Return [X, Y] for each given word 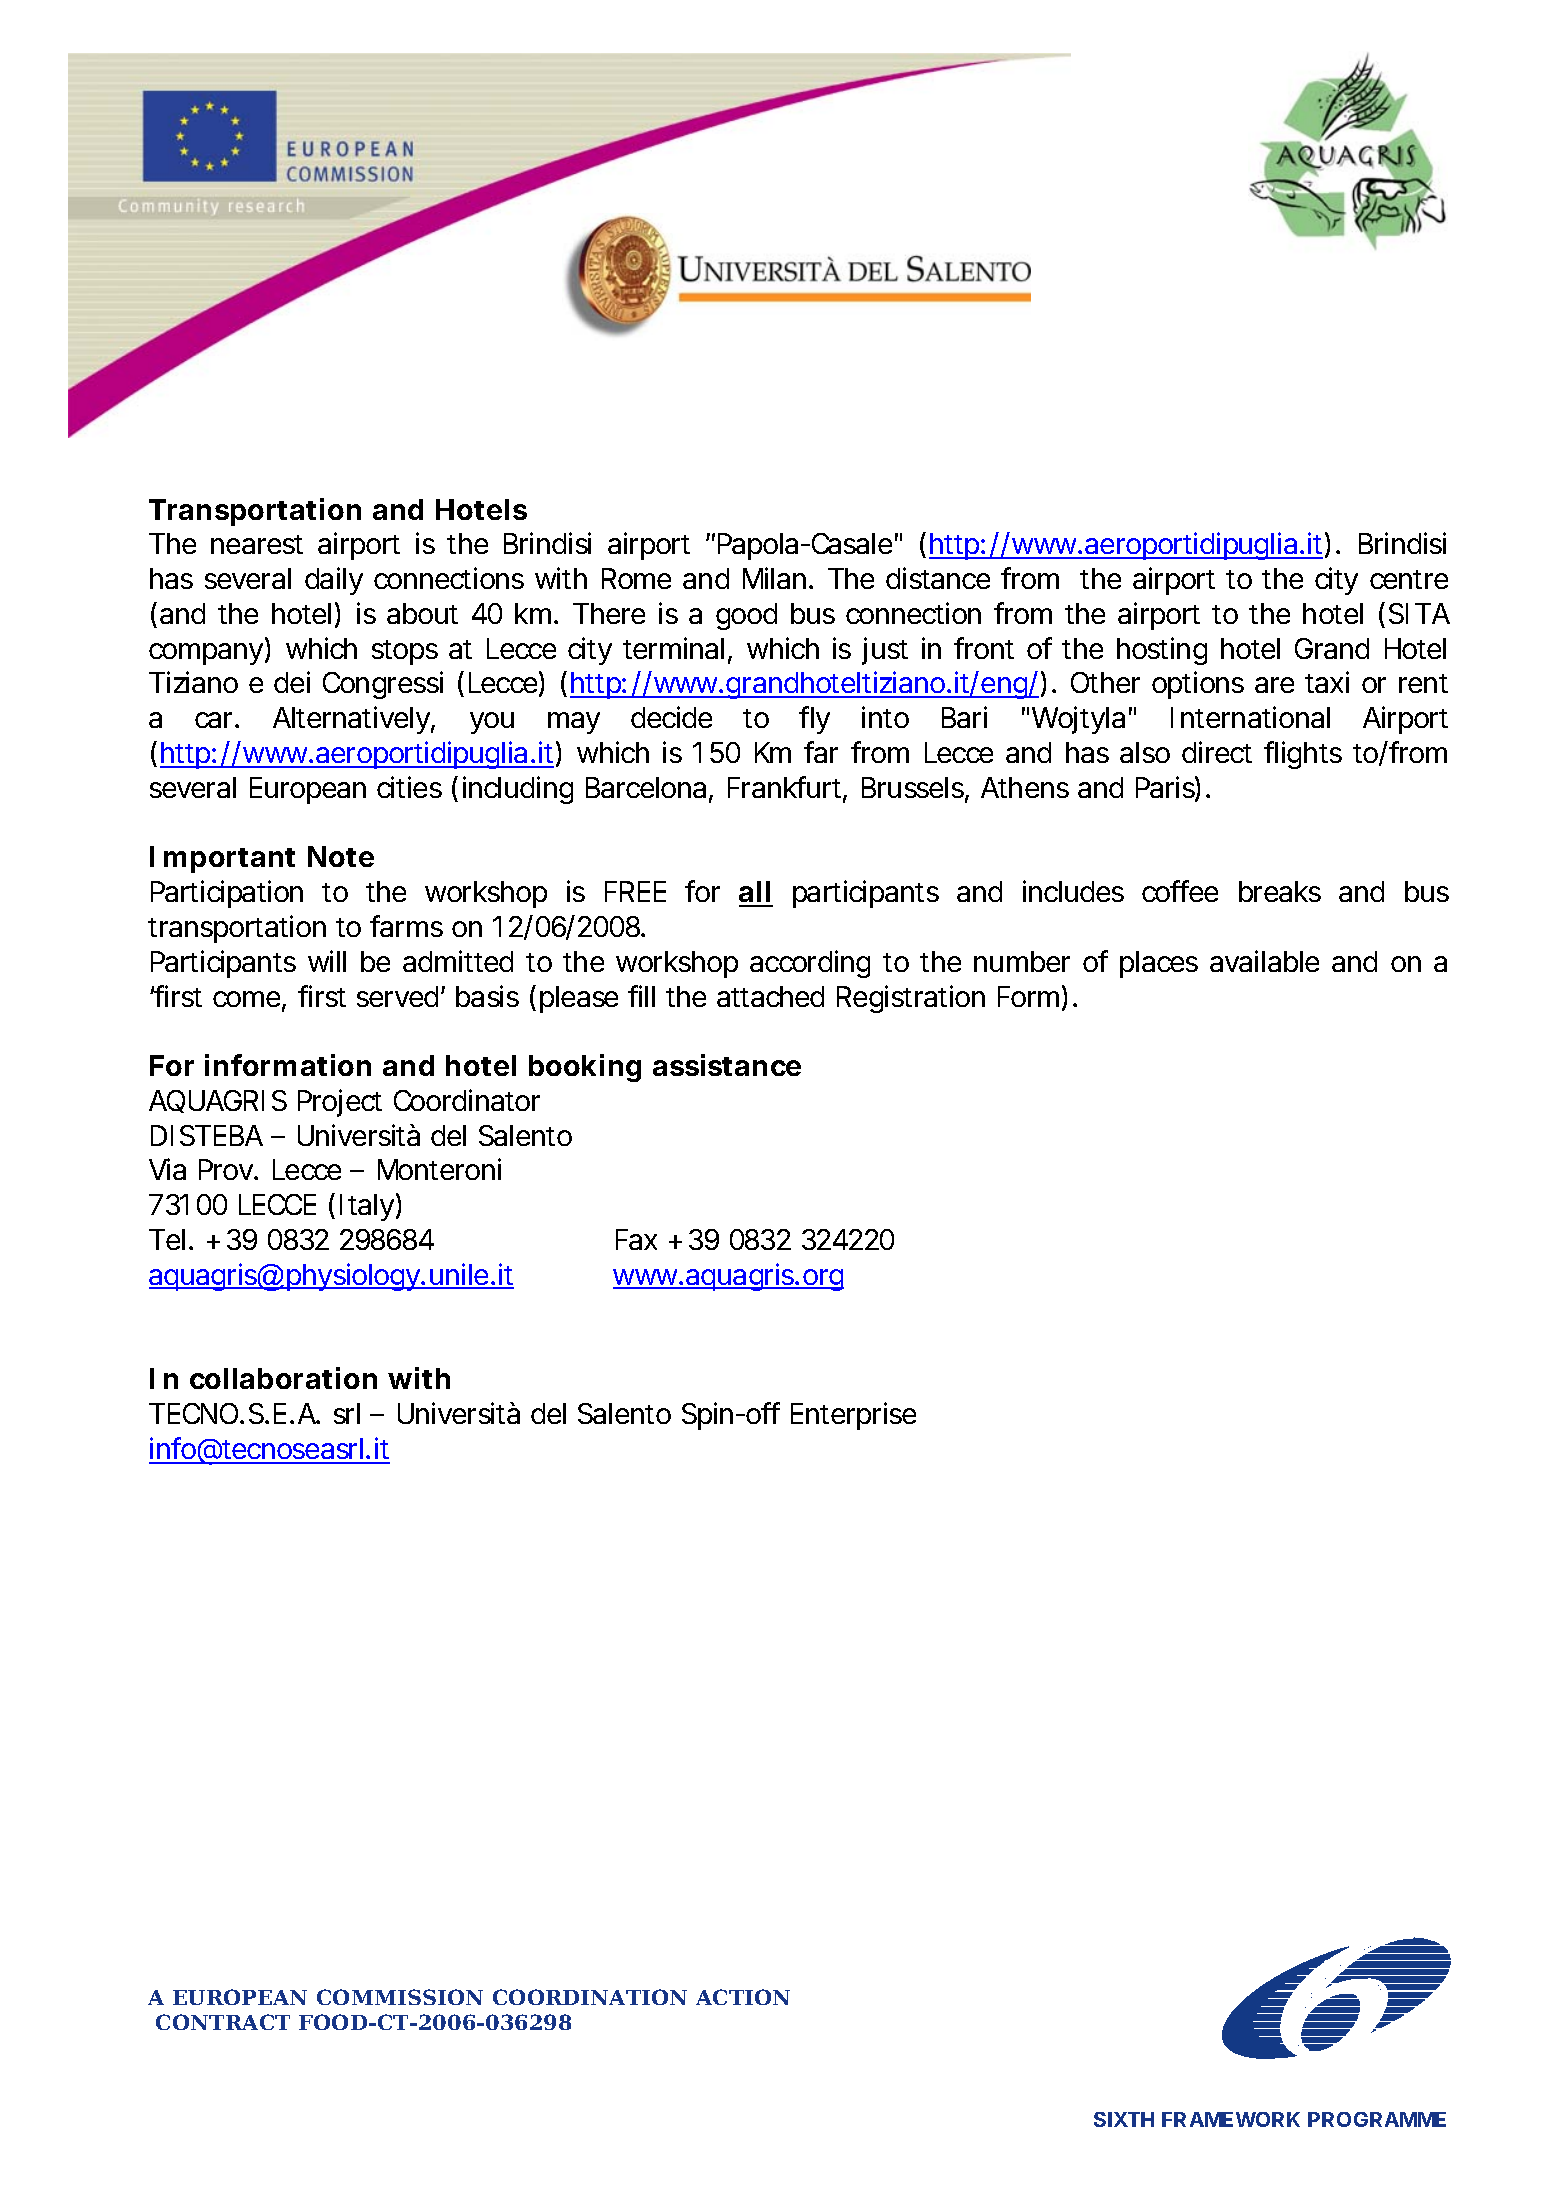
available [1264, 961]
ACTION [743, 1997]
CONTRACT [223, 2022]
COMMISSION [400, 1997]
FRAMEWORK [1231, 2119]
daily [334, 581]
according [810, 964]
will [327, 961]
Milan [774, 578]
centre [1409, 579]
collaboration [283, 1378]
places [1159, 964]
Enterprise [853, 1416]
